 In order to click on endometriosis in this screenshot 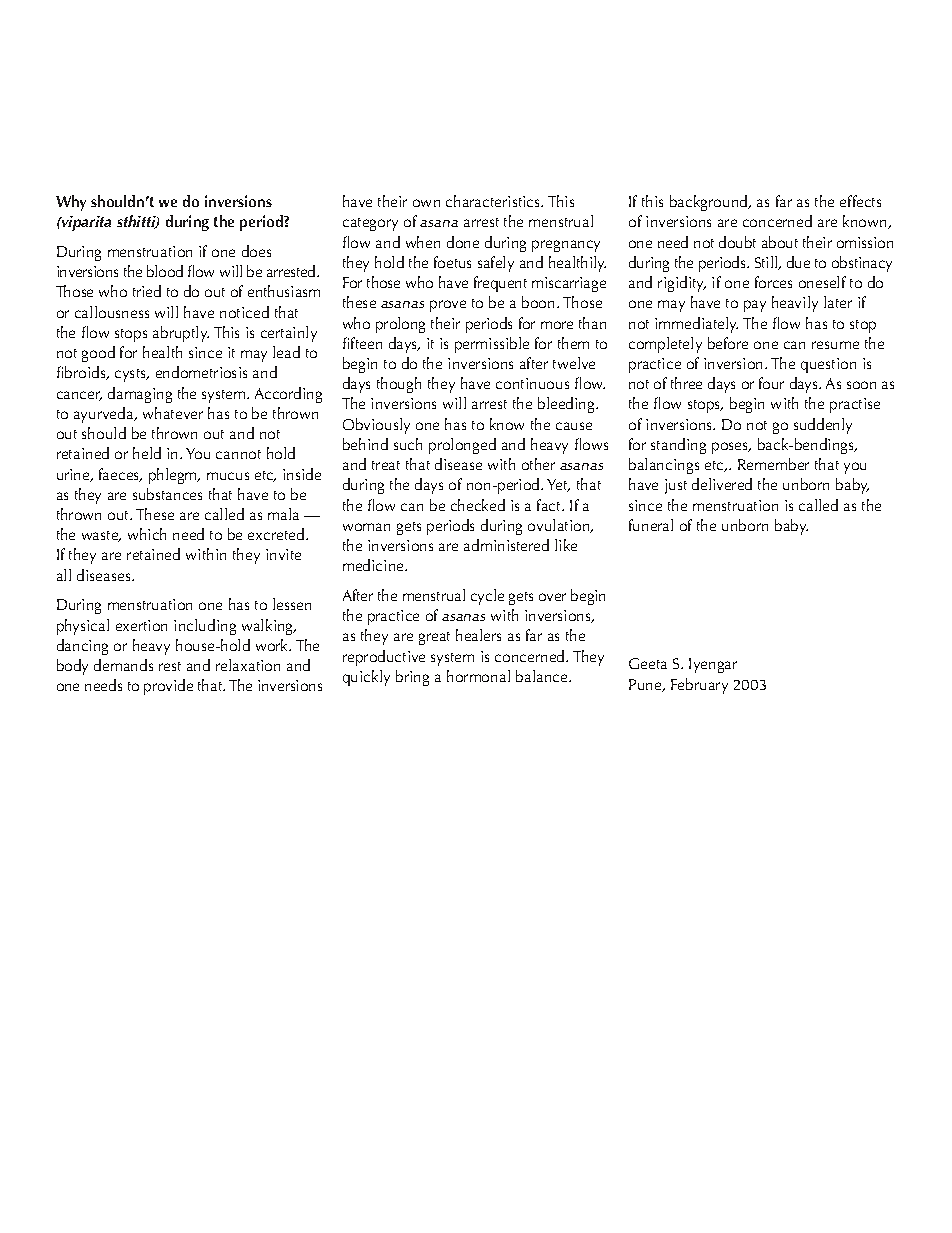, I will do `click(201, 372)`.
